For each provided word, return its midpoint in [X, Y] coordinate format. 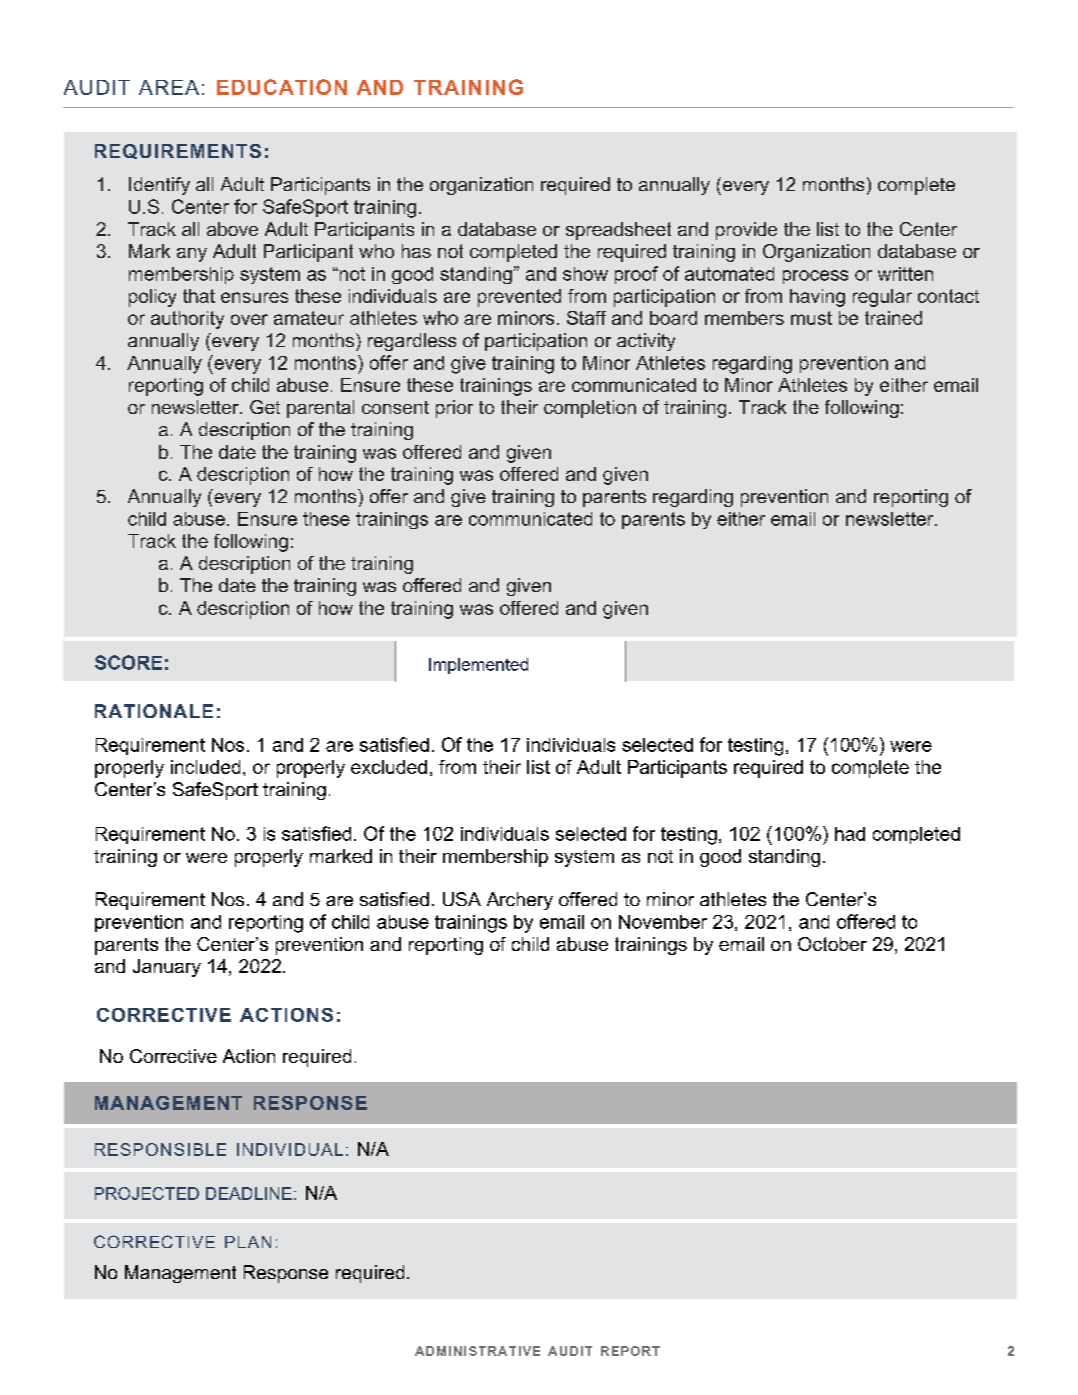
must [811, 318]
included [205, 767]
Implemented [478, 666]
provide [746, 231]
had [850, 834]
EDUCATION [282, 87]
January [167, 968]
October [832, 944]
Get [265, 407]
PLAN [248, 1242]
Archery [520, 901]
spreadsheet [618, 231]
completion [590, 409]
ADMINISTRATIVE [477, 1351]
